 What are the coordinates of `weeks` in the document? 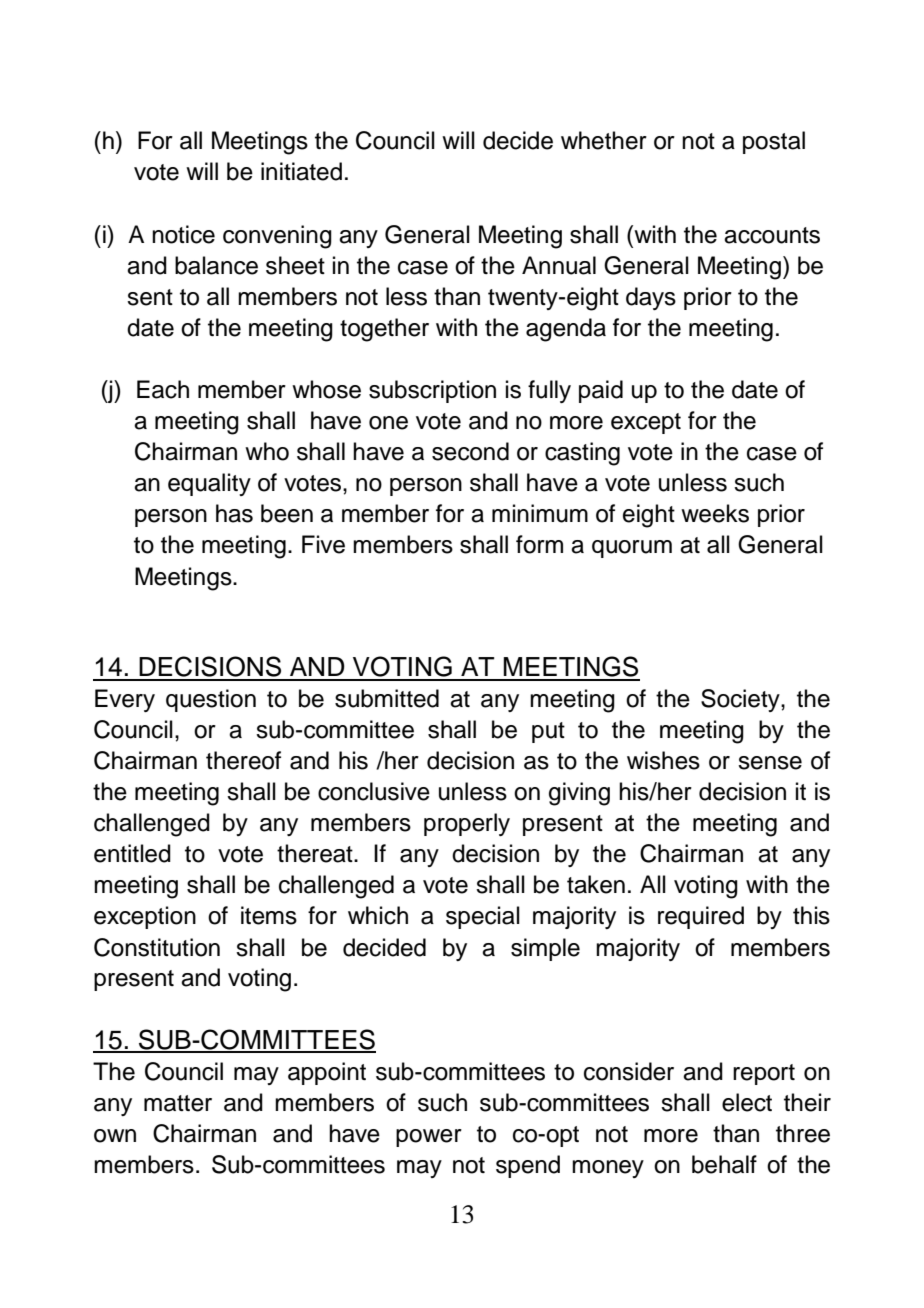 It's located at (715, 513).
